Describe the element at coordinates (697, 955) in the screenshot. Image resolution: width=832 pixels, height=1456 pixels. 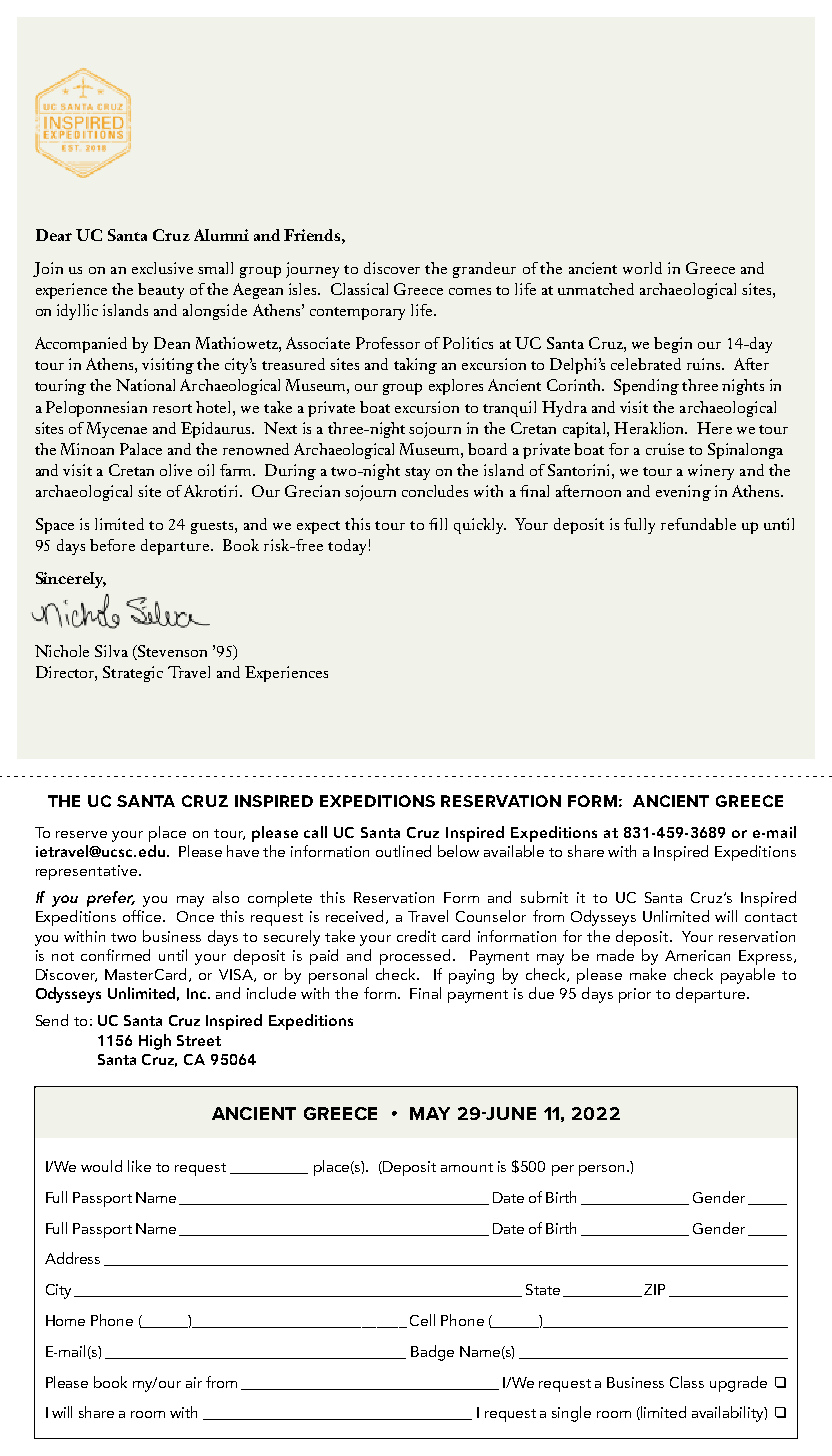
I see `American` at that location.
